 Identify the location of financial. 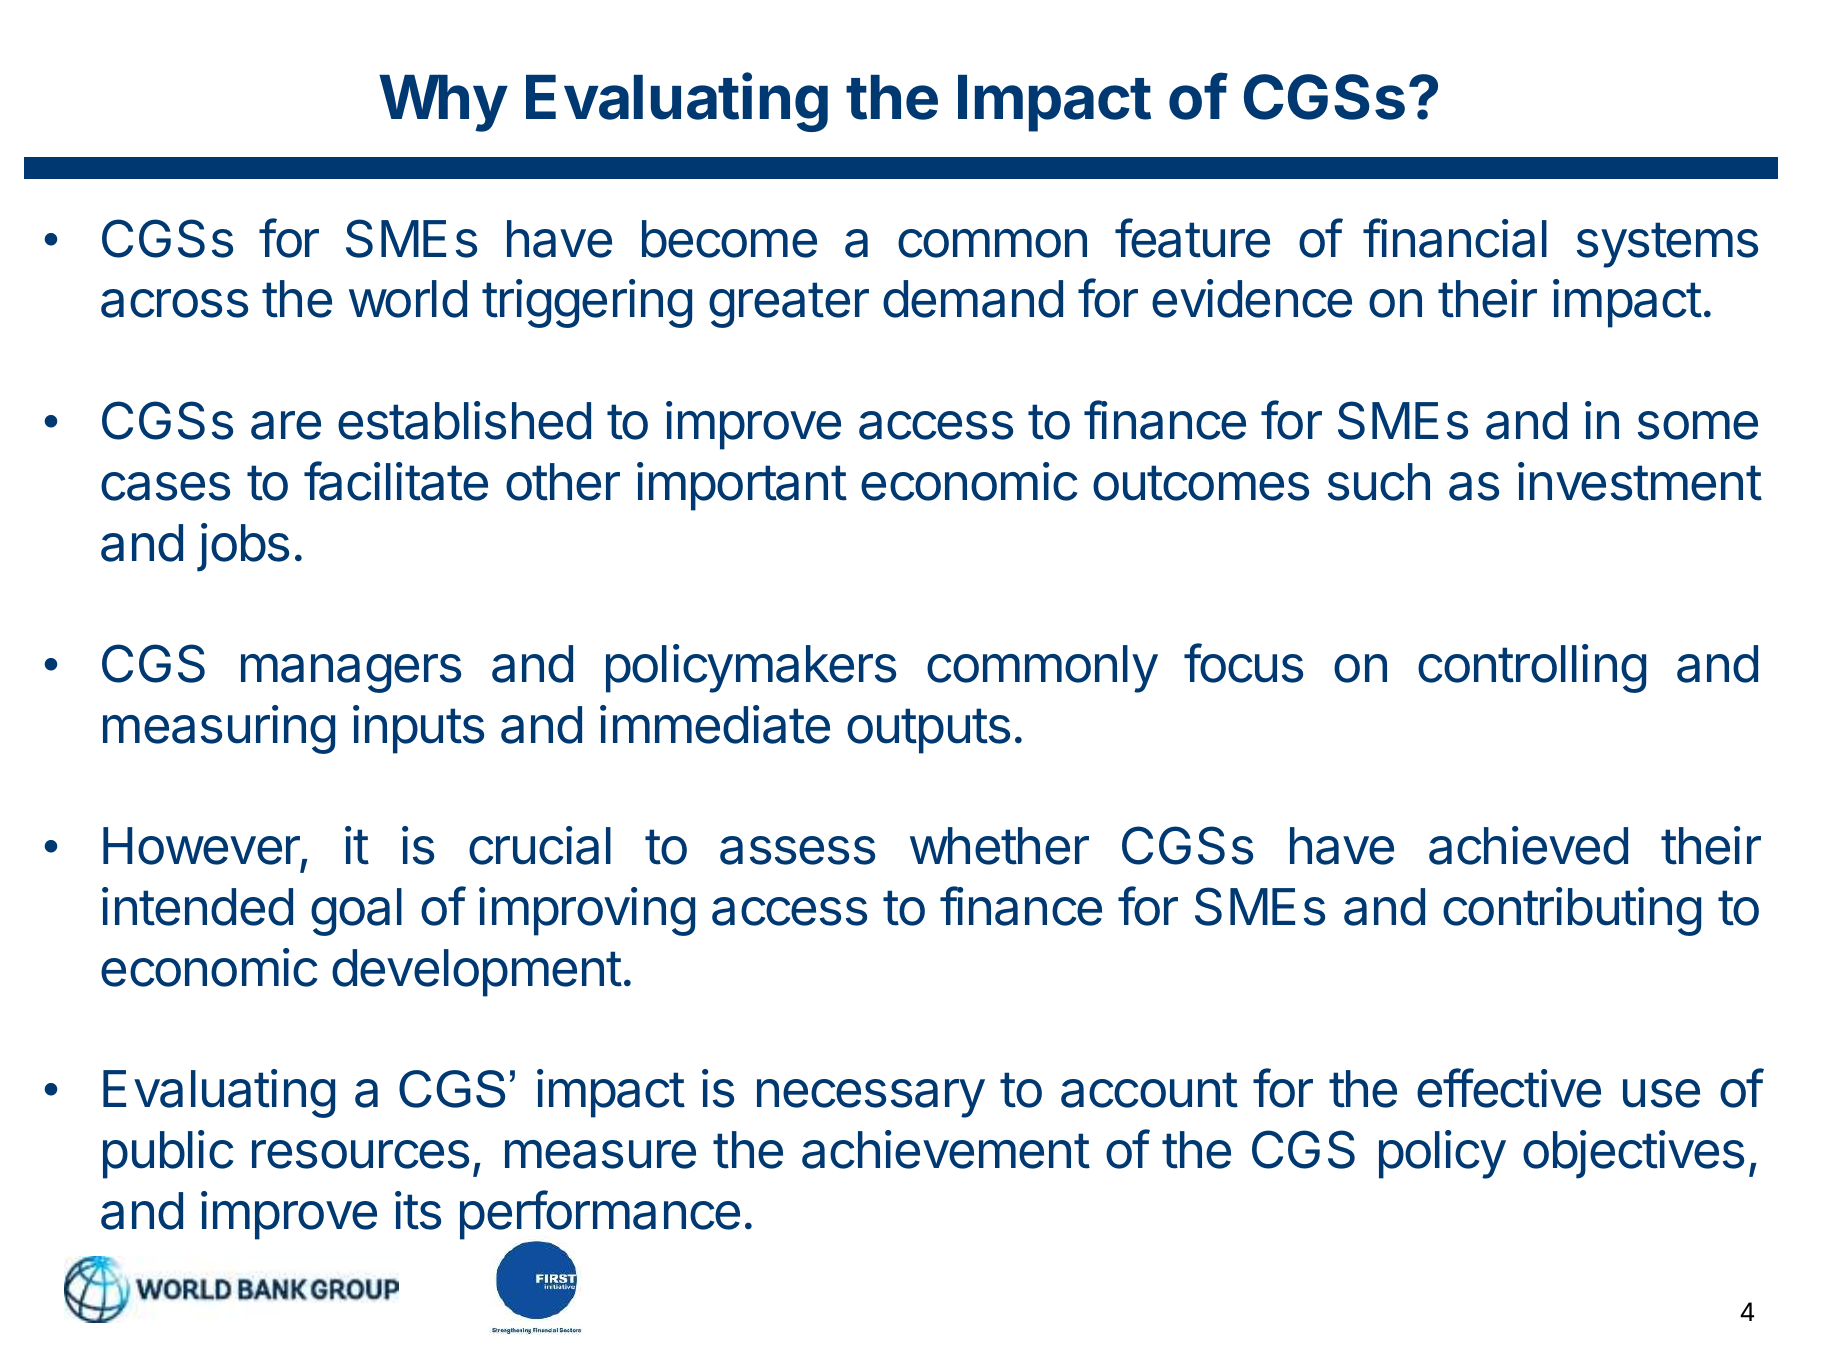
(1455, 238).
